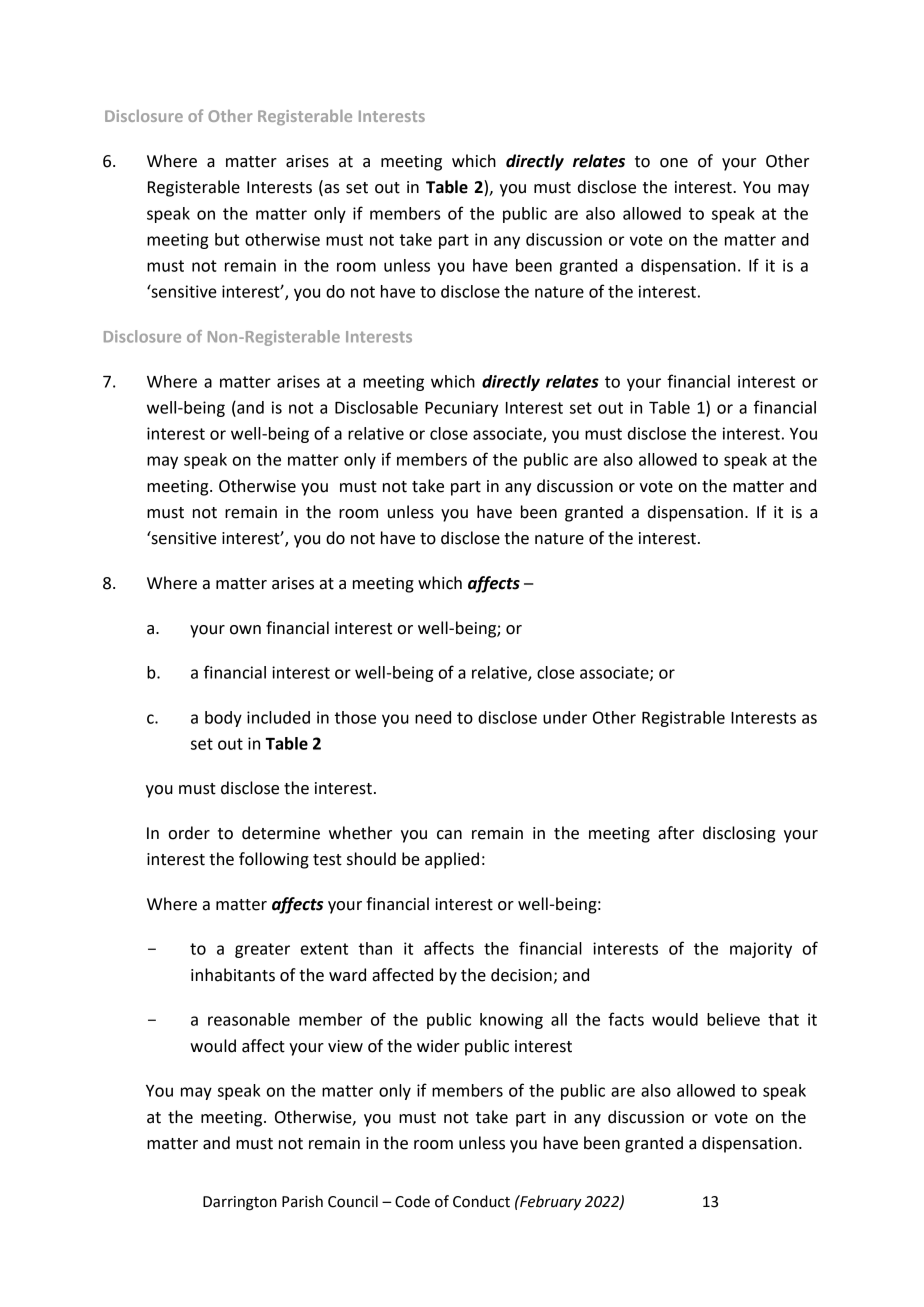  What do you see at coordinates (674, 163) in the page?
I see `one` at bounding box center [674, 163].
